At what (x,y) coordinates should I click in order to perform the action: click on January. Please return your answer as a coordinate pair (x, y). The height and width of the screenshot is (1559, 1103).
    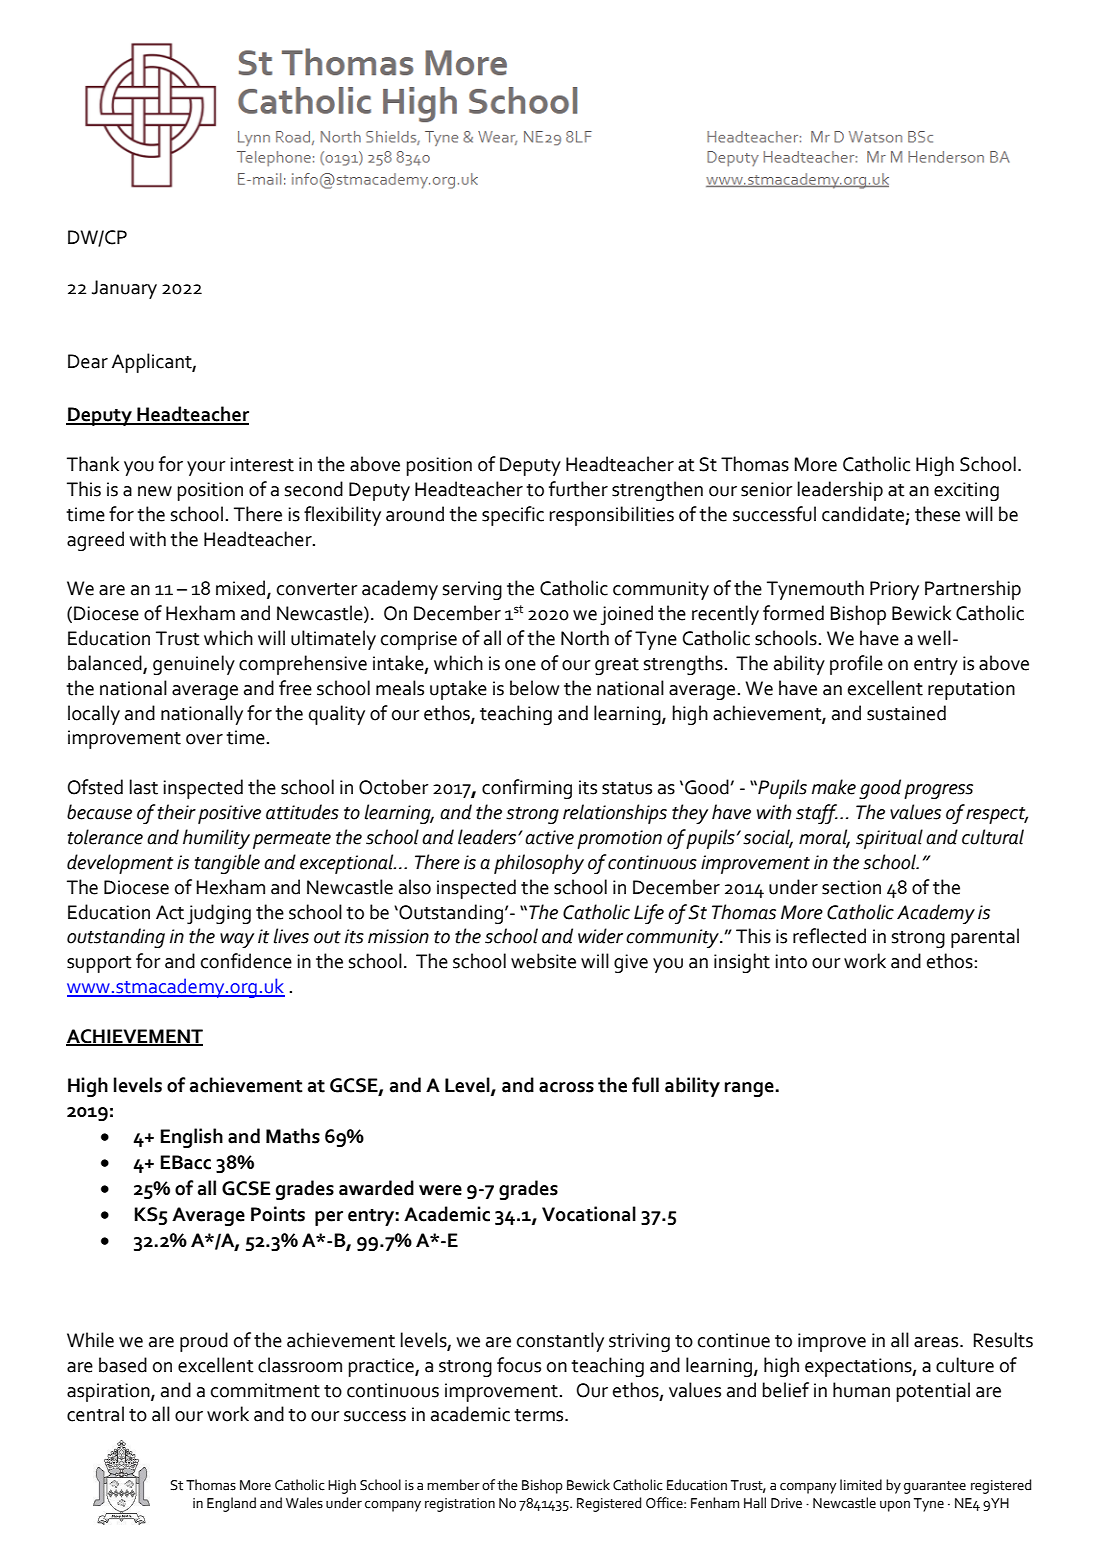
    Looking at the image, I should click on (124, 289).
